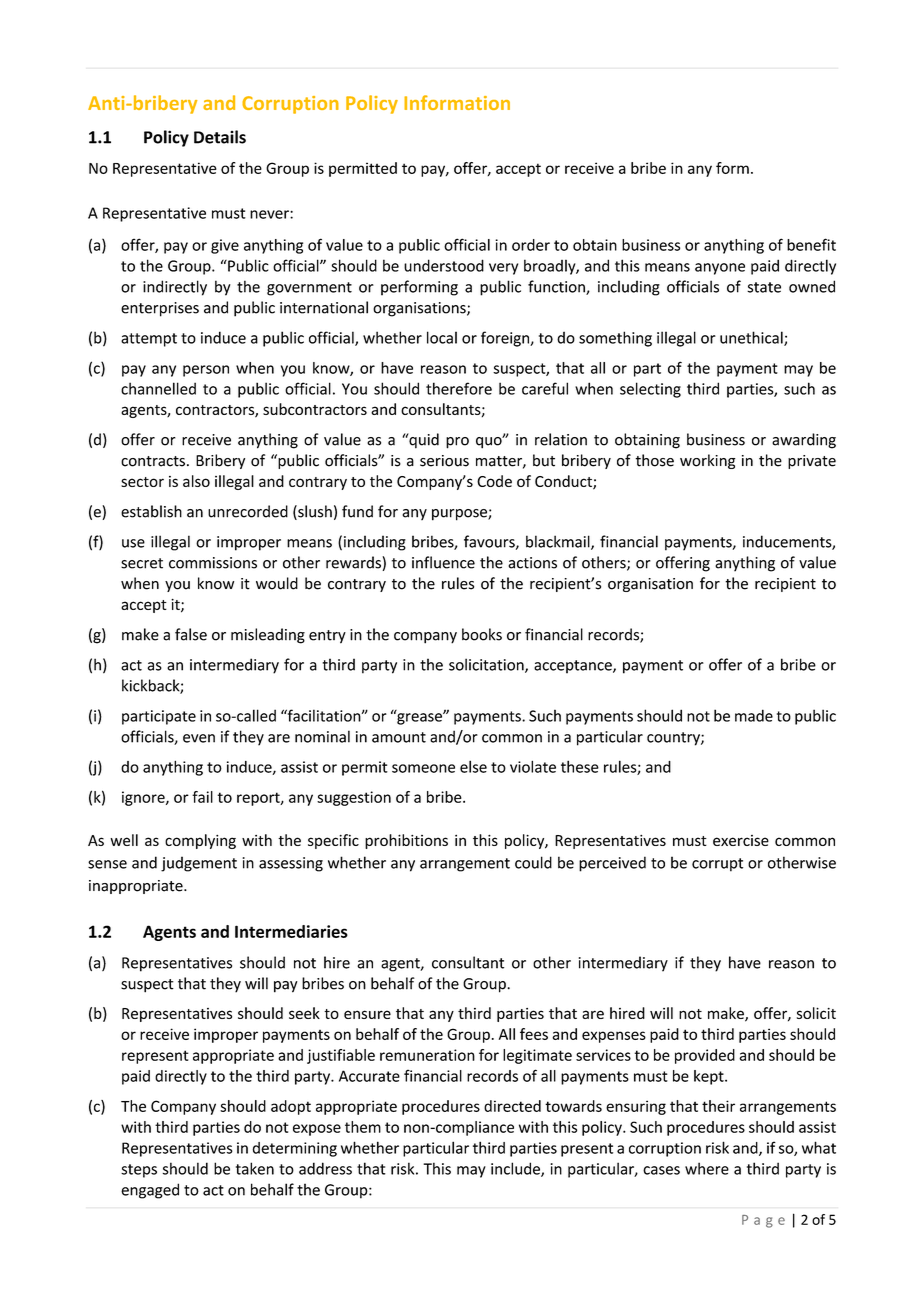 This screenshot has height=1308, width=924. Describe the element at coordinates (220, 137) in the screenshot. I see `Details` at that location.
